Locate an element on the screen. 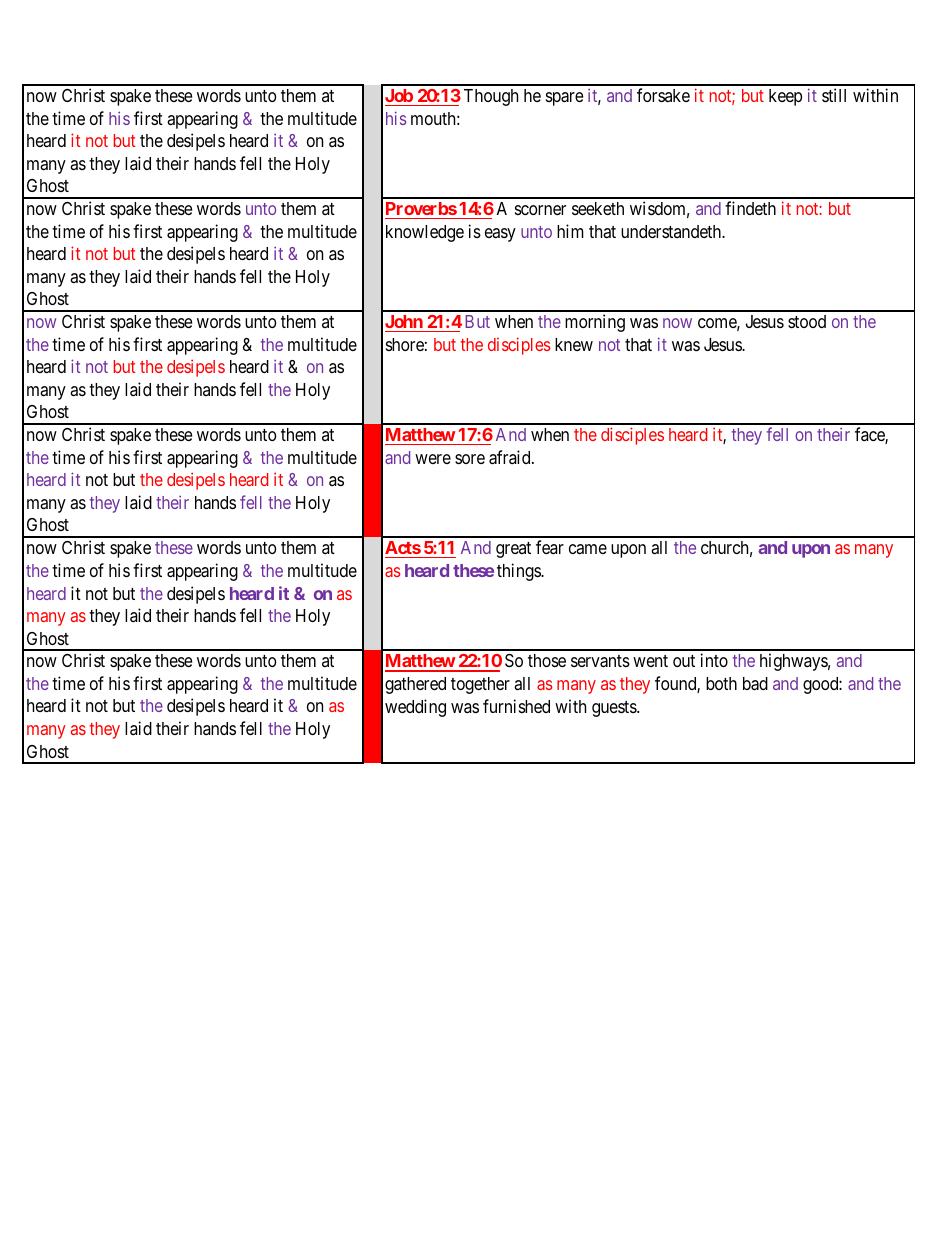  sore is located at coordinates (470, 459).
